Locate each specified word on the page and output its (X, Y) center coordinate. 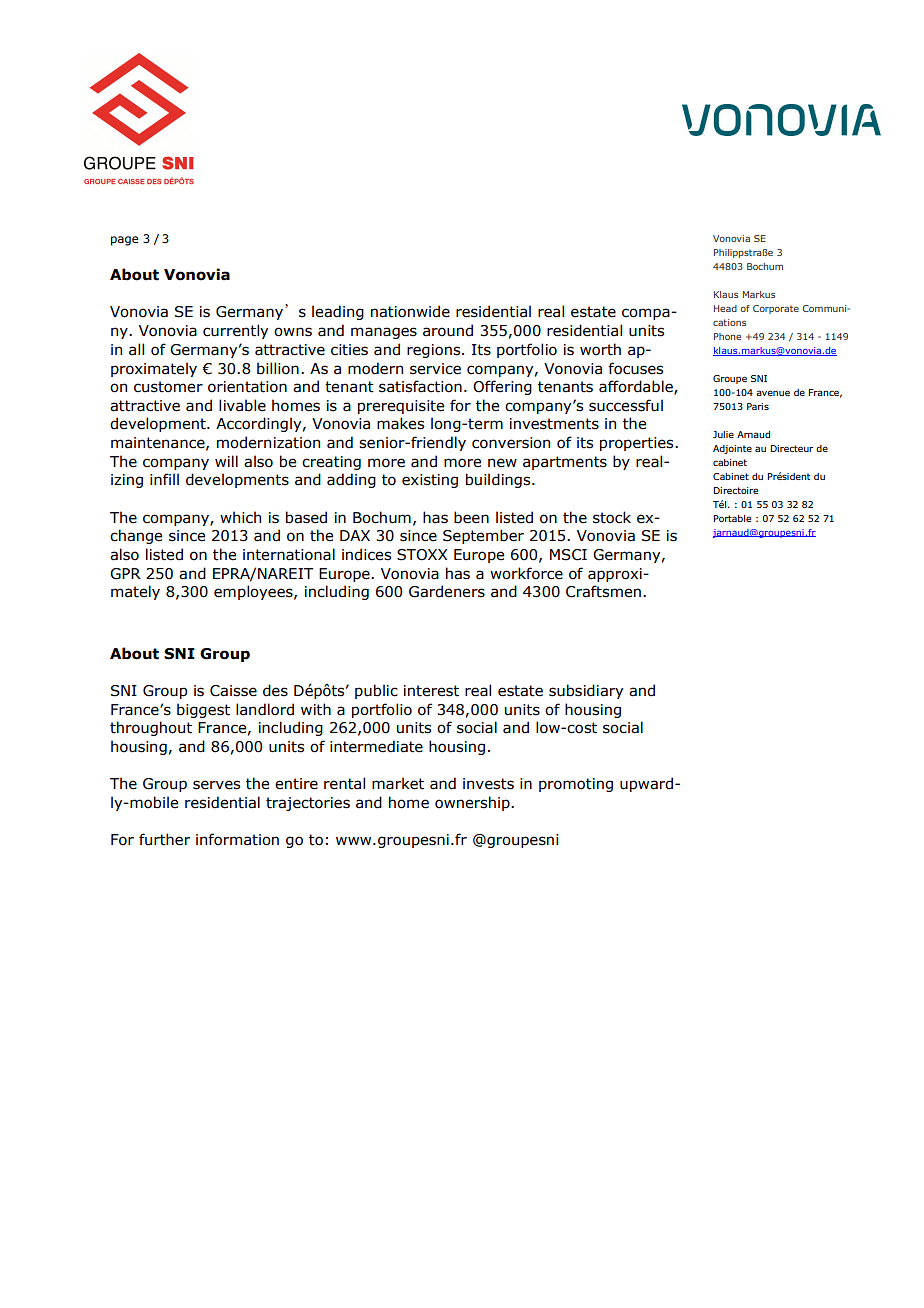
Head (725, 308)
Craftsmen (603, 591)
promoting (576, 785)
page (124, 241)
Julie (723, 434)
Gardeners (447, 591)
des (275, 690)
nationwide (410, 311)
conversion (511, 443)
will (226, 461)
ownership (473, 803)
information (237, 839)
